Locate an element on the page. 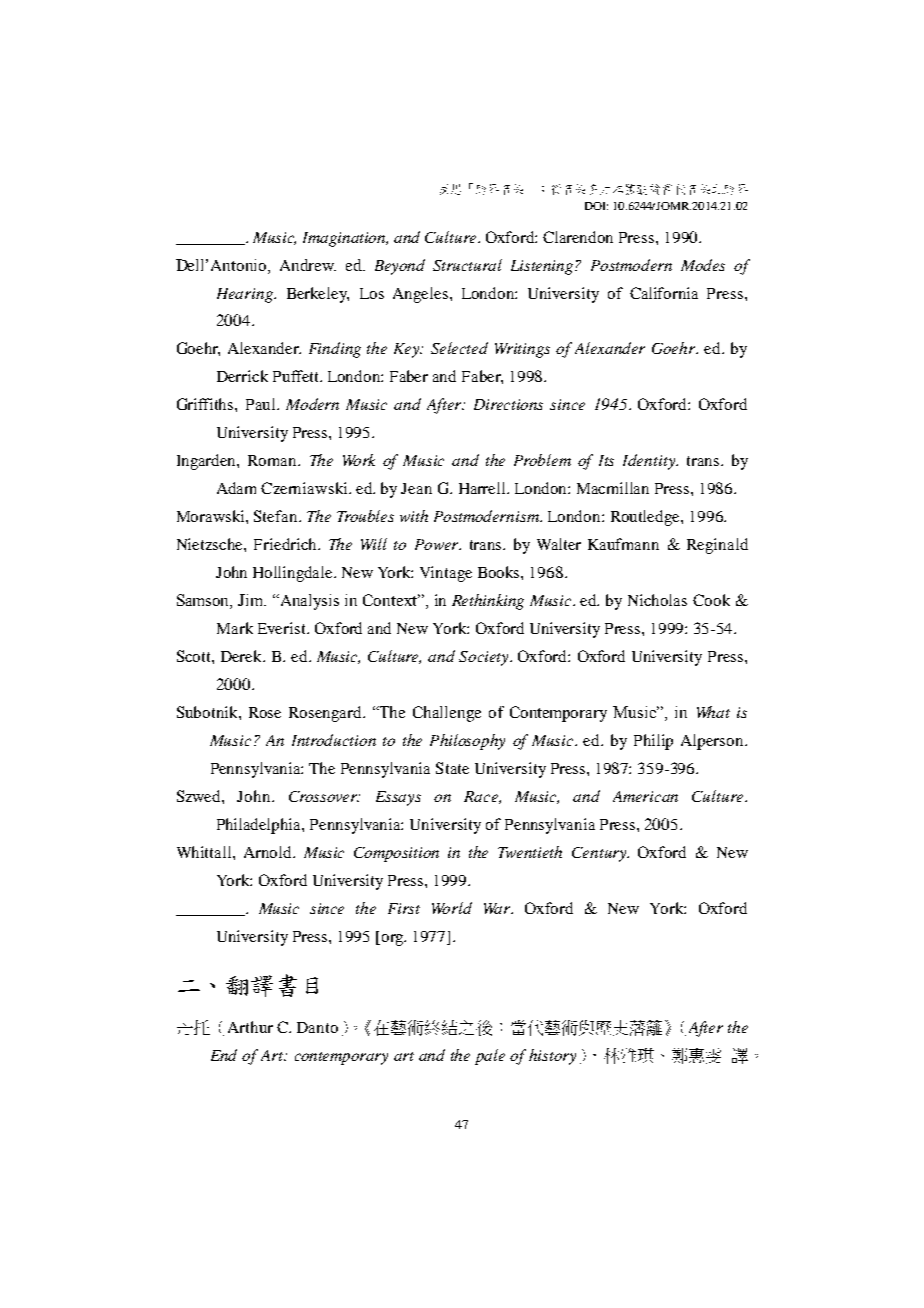 The height and width of the page is (1308, 924). org is located at coordinates (392, 940).
